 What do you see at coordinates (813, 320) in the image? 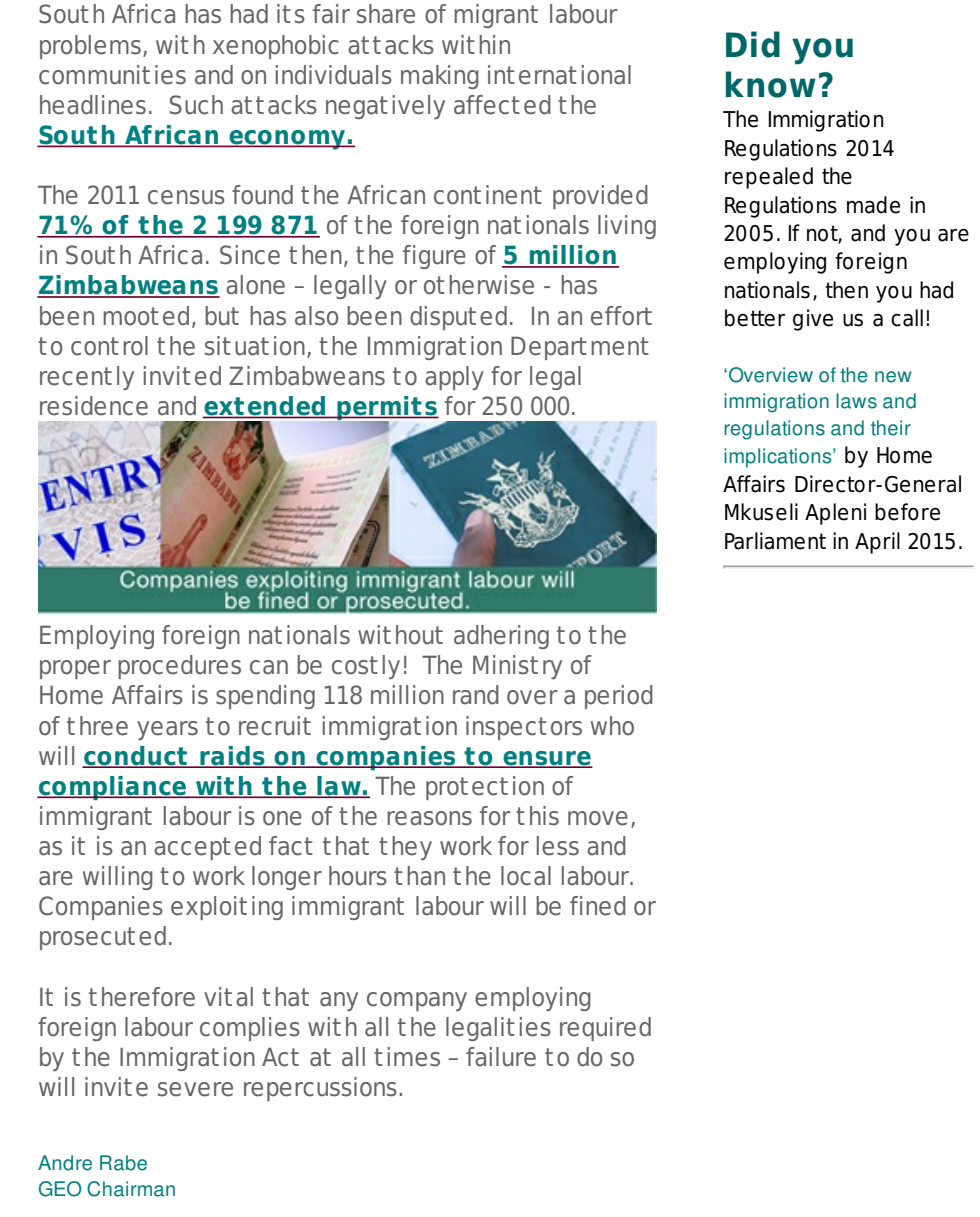
I see `give` at bounding box center [813, 320].
